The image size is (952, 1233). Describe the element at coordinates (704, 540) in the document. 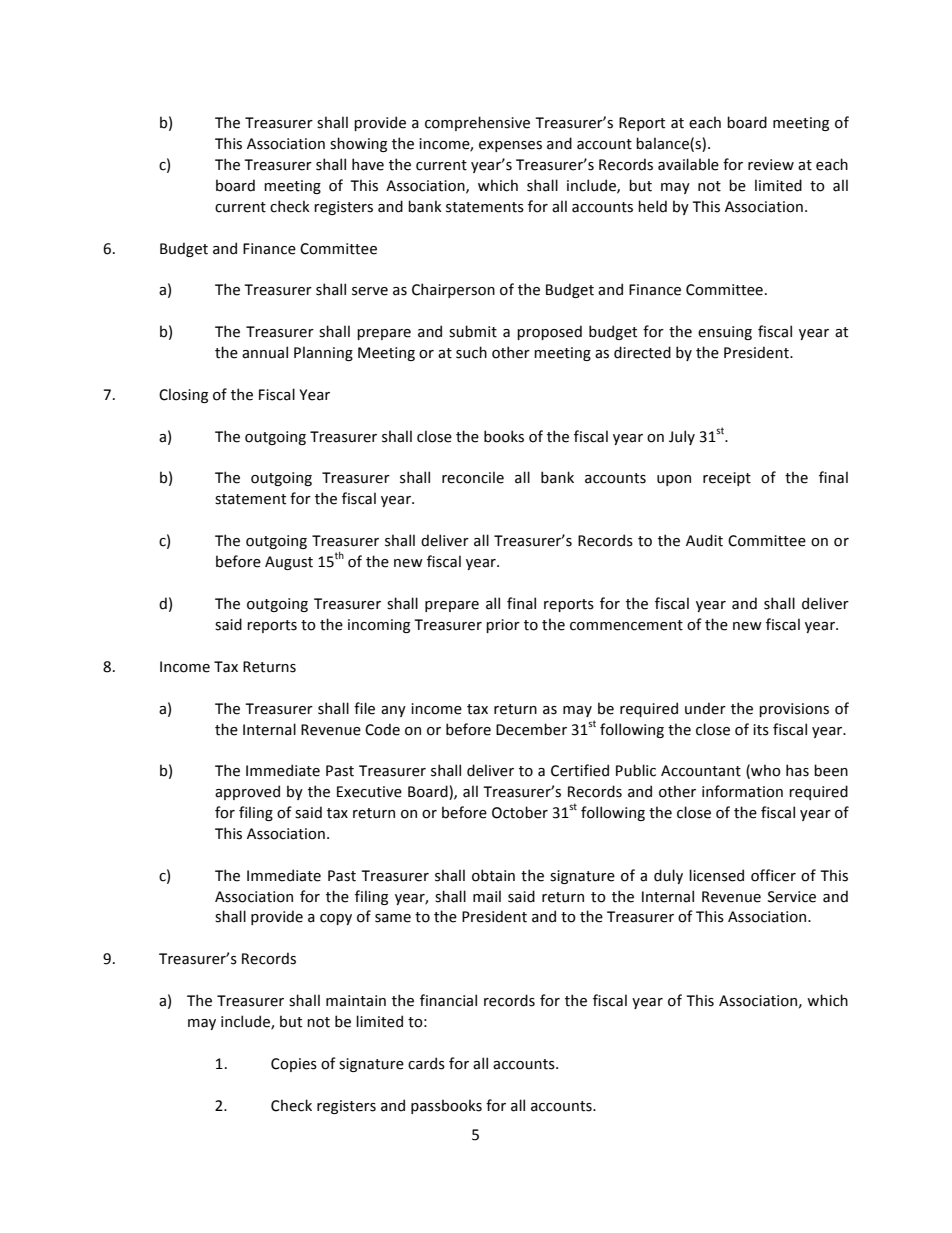

I see `Audit` at that location.
